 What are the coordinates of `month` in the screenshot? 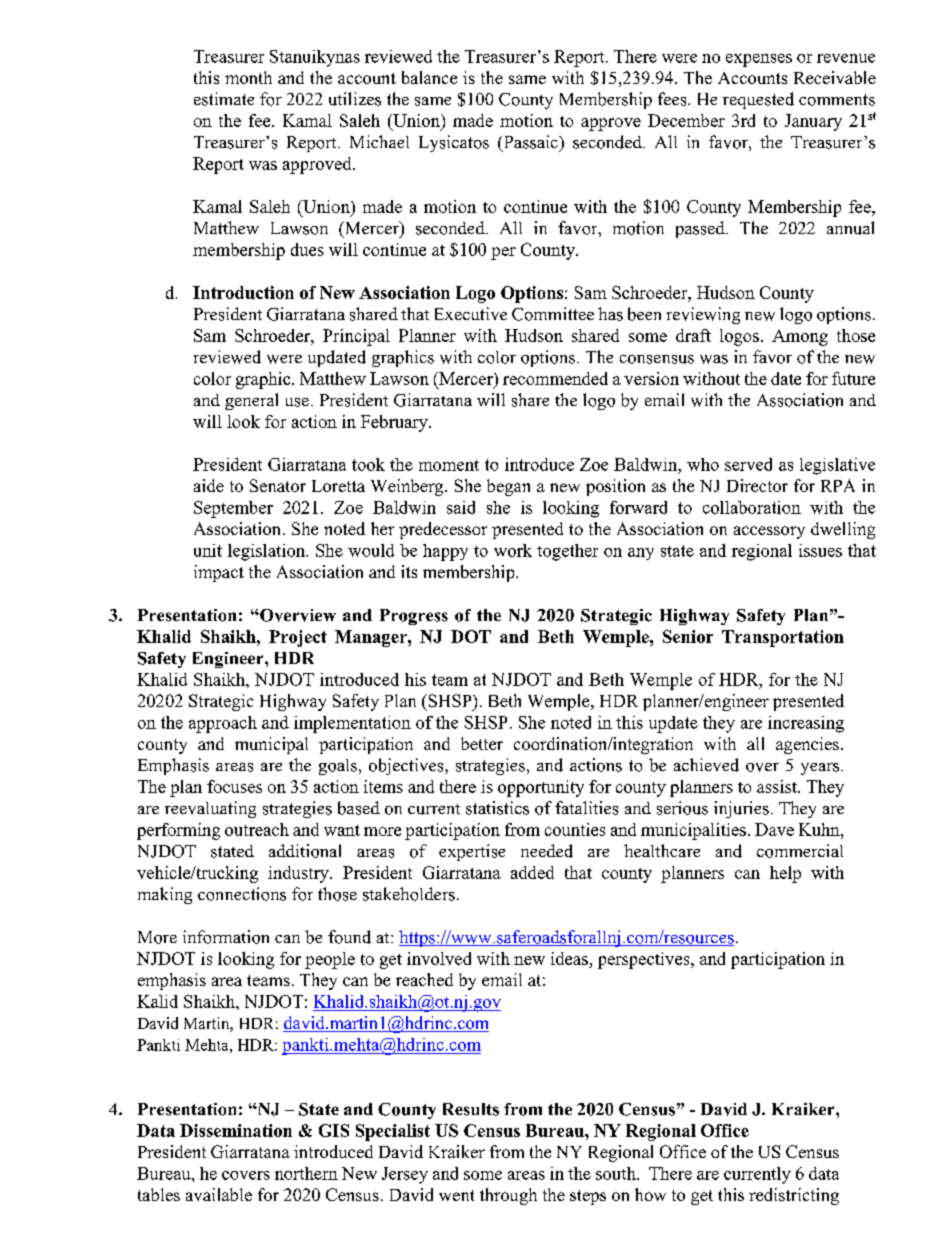 It's located at (248, 77).
